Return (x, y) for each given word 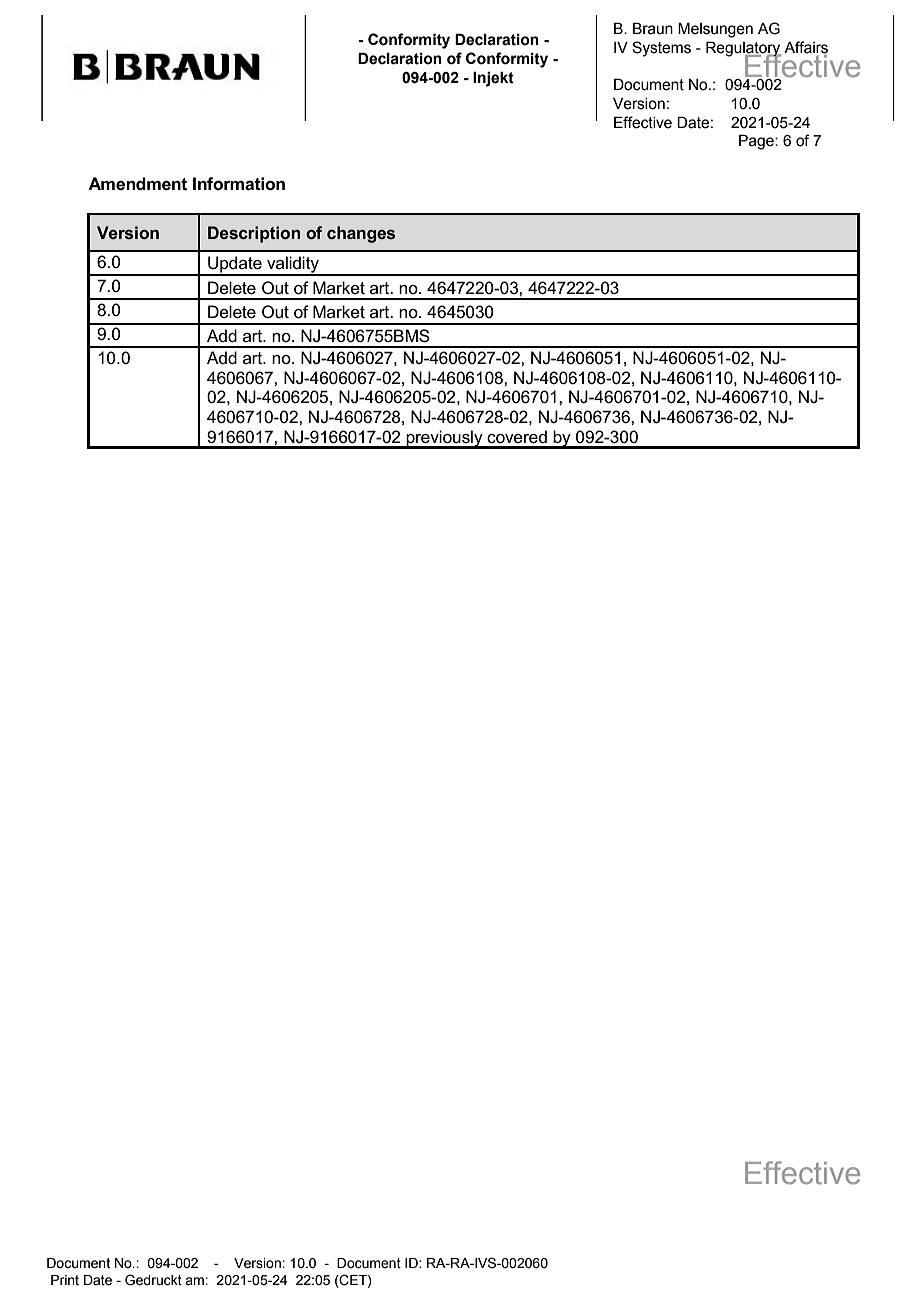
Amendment (137, 184)
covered (517, 437)
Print (65, 1280)
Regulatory (744, 50)
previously (444, 439)
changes (361, 234)
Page (757, 142)
